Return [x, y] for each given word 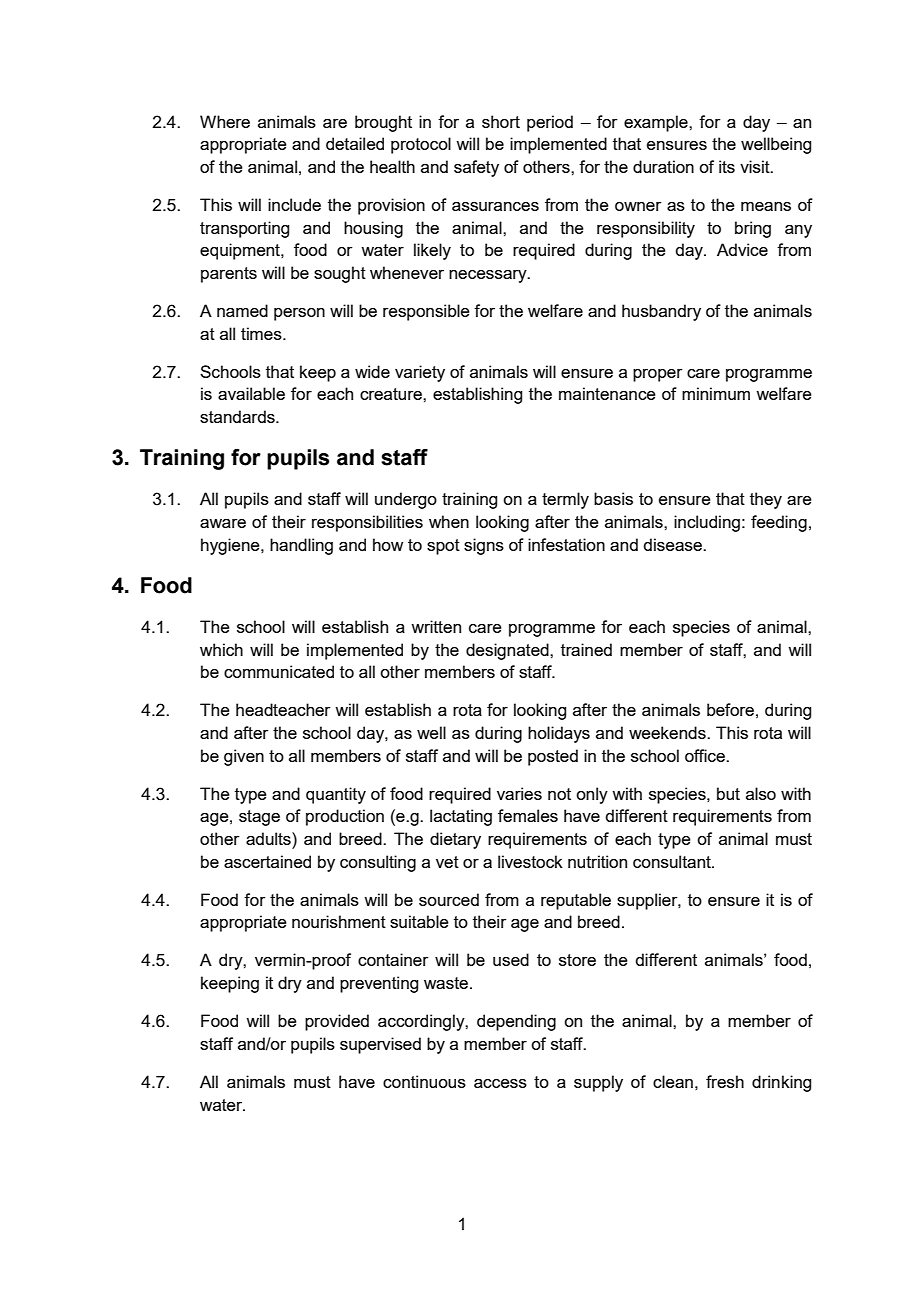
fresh [725, 1081]
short [501, 121]
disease [673, 544]
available [251, 393]
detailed [355, 143]
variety [420, 373]
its [727, 166]
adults [269, 838]
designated [508, 651]
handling [301, 546]
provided [337, 1022]
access [500, 1083]
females [528, 815]
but [728, 793]
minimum [716, 393]
